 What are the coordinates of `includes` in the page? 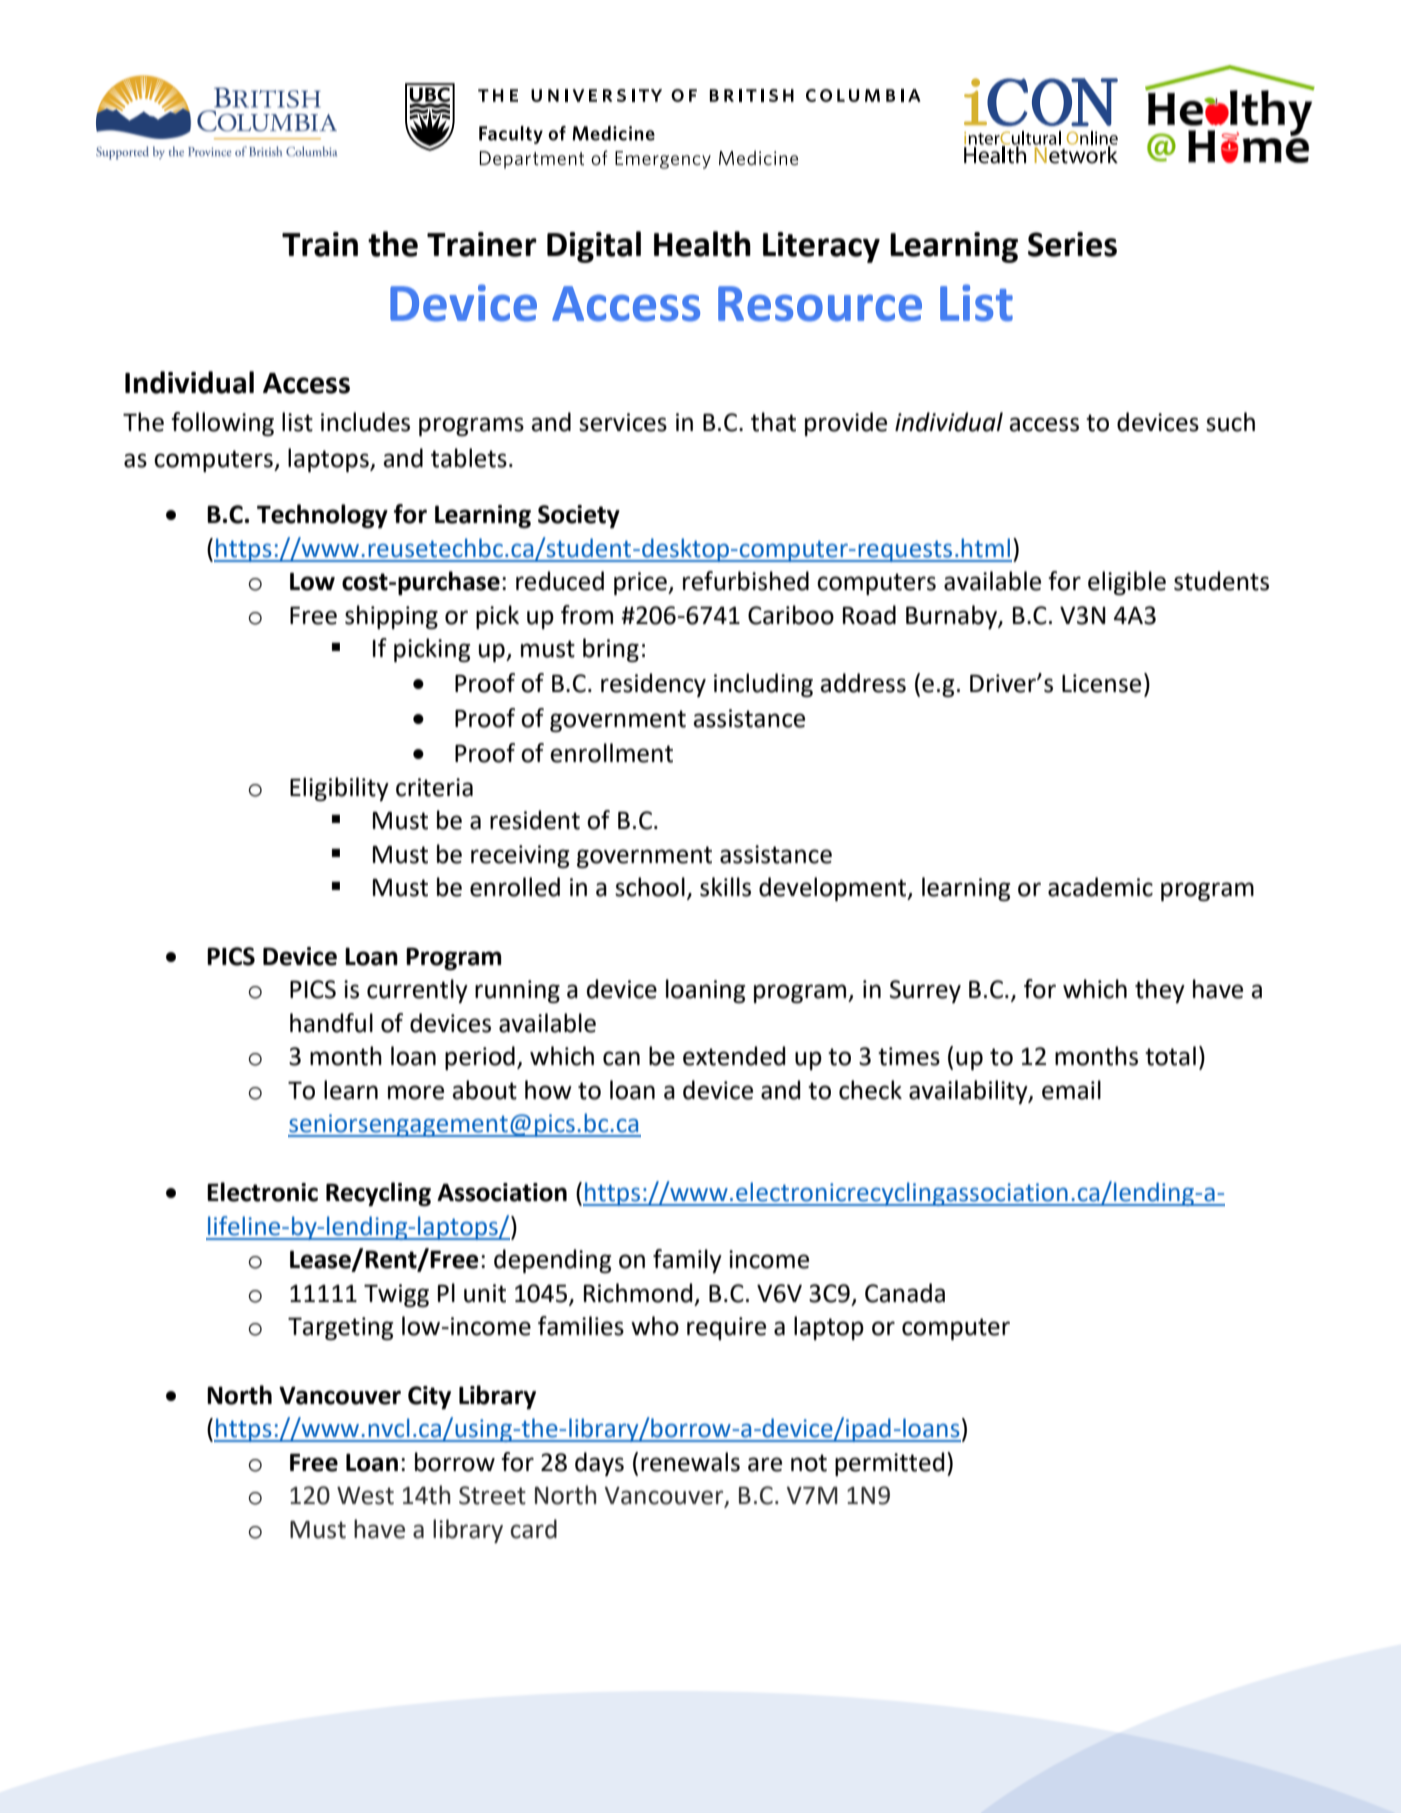 It's located at (365, 422).
